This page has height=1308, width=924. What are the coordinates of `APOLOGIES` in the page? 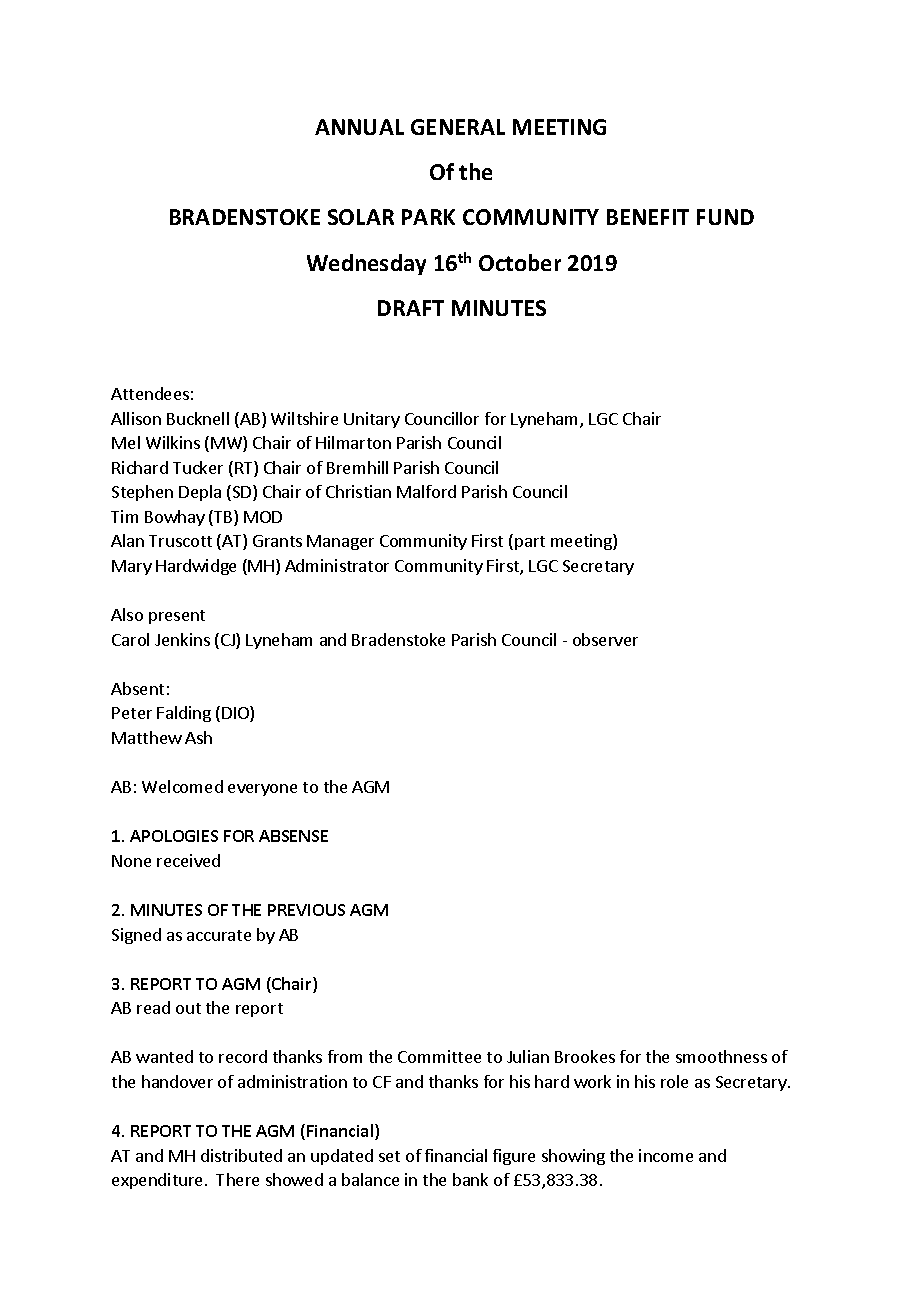 It's located at (174, 836).
